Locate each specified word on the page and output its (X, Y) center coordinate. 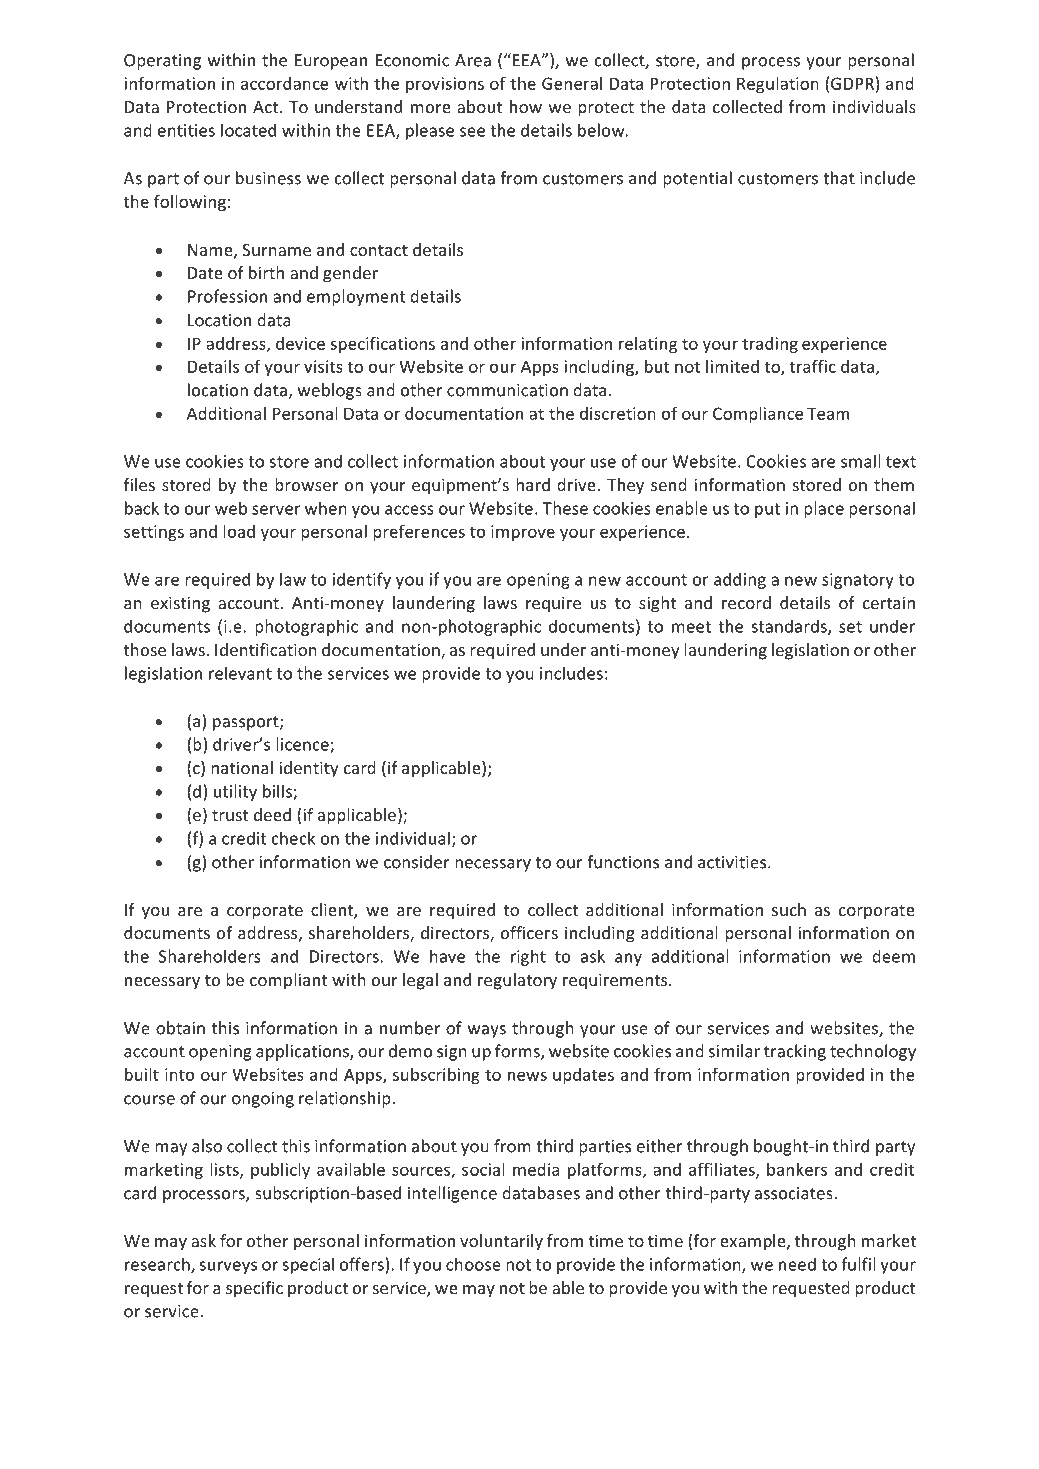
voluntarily (501, 1242)
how (526, 106)
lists (225, 1170)
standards (790, 627)
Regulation (778, 85)
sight (657, 604)
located (248, 130)
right (528, 957)
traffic (813, 366)
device (300, 343)
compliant (288, 981)
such (789, 909)
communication (507, 390)
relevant (240, 673)
